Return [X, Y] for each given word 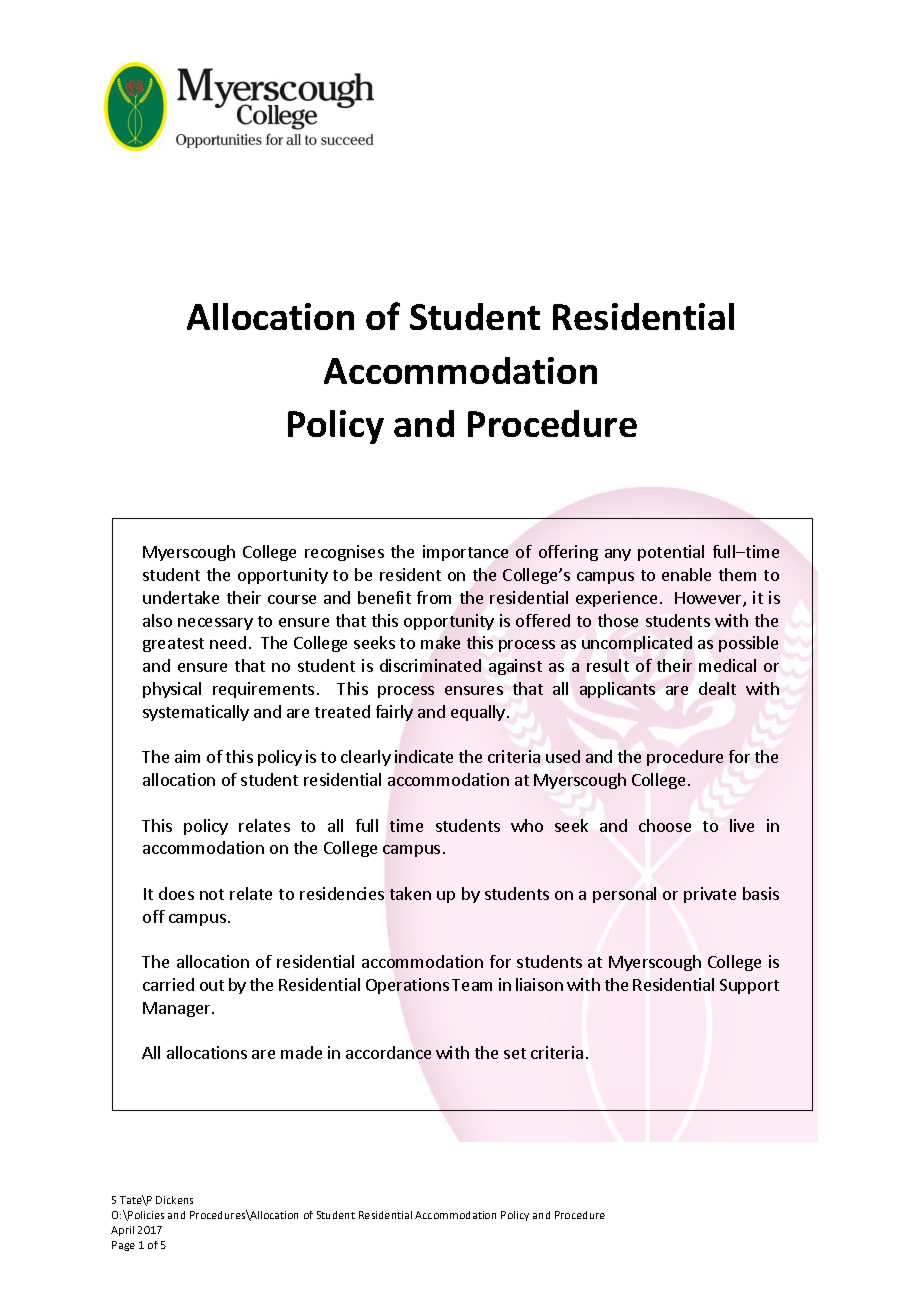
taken [410, 893]
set [515, 1053]
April [122, 1231]
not [212, 894]
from [434, 597]
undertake [181, 597]
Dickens [174, 1200]
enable [686, 574]
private [710, 895]
